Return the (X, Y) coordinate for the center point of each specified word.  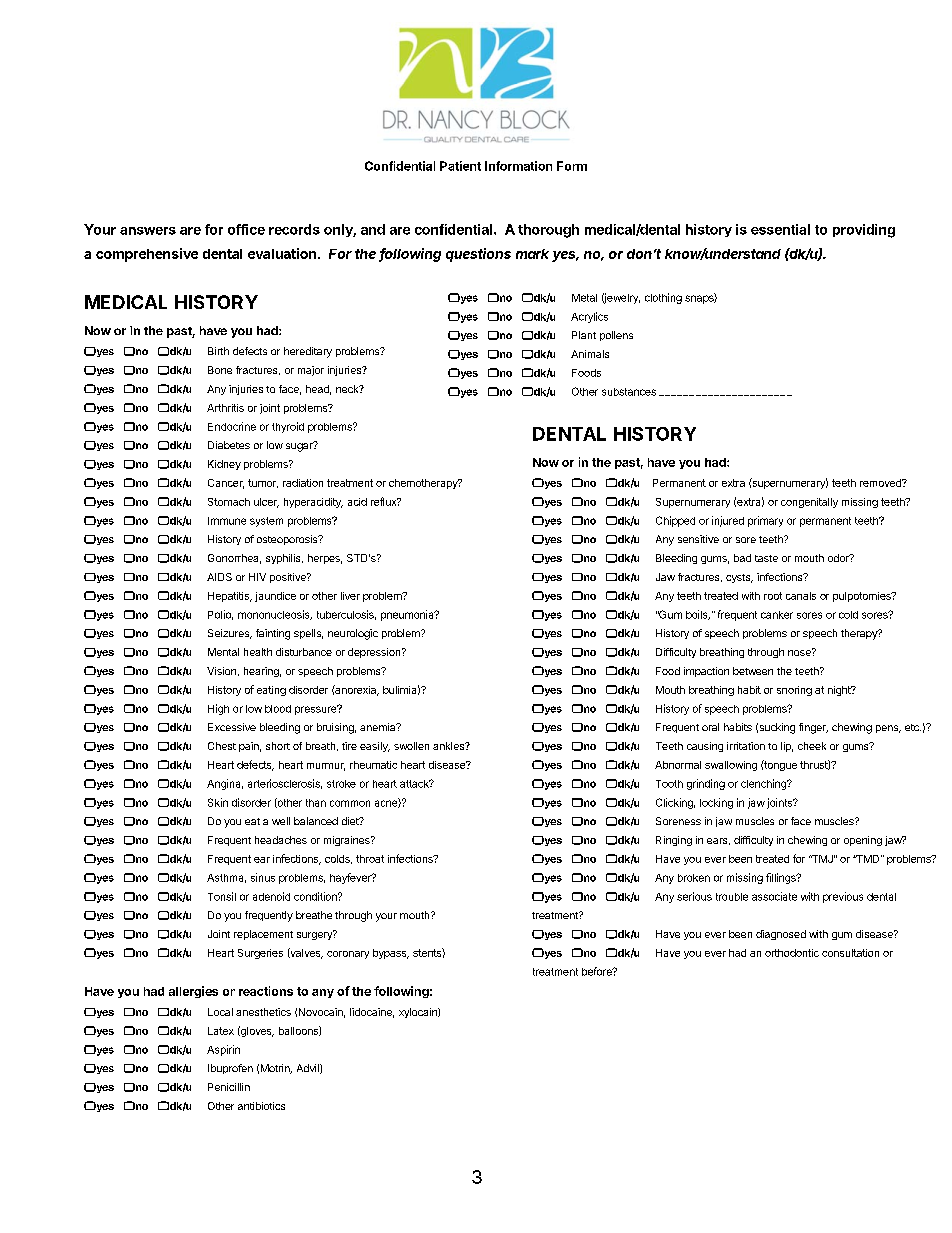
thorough (548, 231)
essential (780, 229)
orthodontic (792, 953)
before (598, 971)
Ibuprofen (230, 1069)
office (246, 229)
